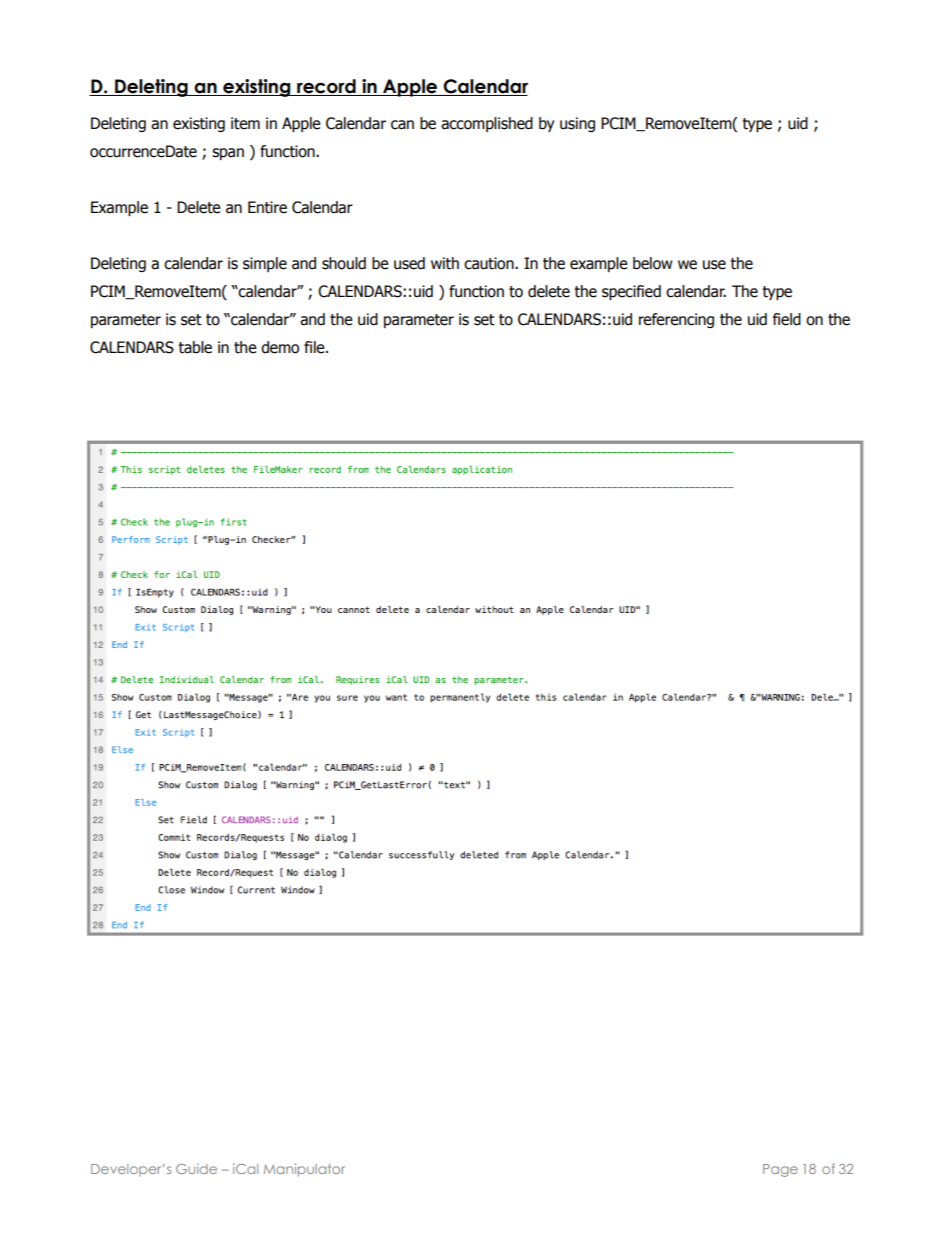 This image has width=952, height=1233. What do you see at coordinates (487, 124) in the image?
I see `accomplished` at bounding box center [487, 124].
